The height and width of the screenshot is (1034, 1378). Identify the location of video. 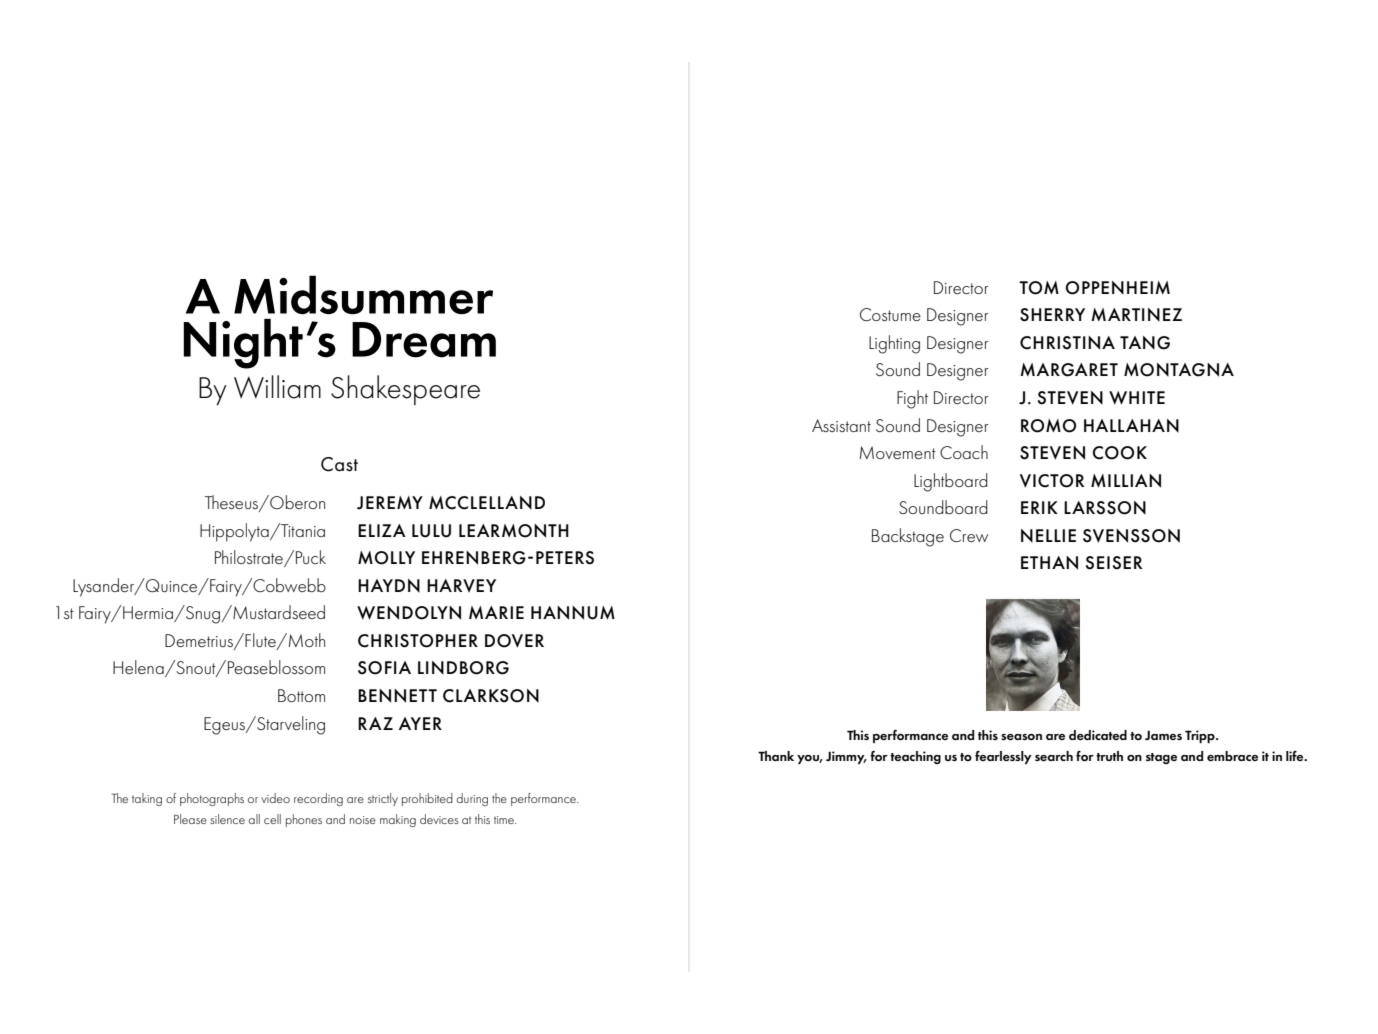
(275, 798).
